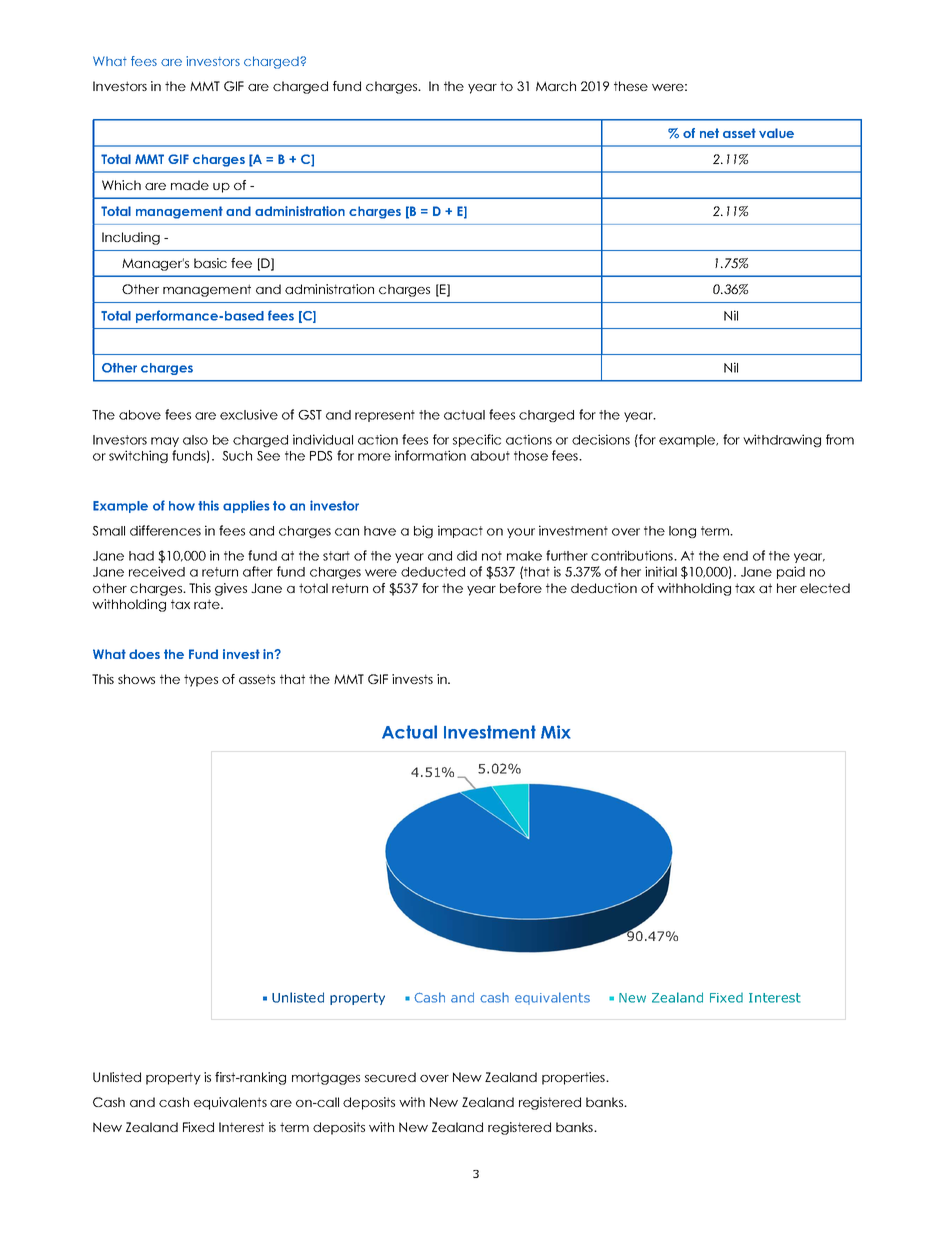 The height and width of the screenshot is (1233, 952). What do you see at coordinates (190, 185) in the screenshot?
I see `made` at bounding box center [190, 185].
